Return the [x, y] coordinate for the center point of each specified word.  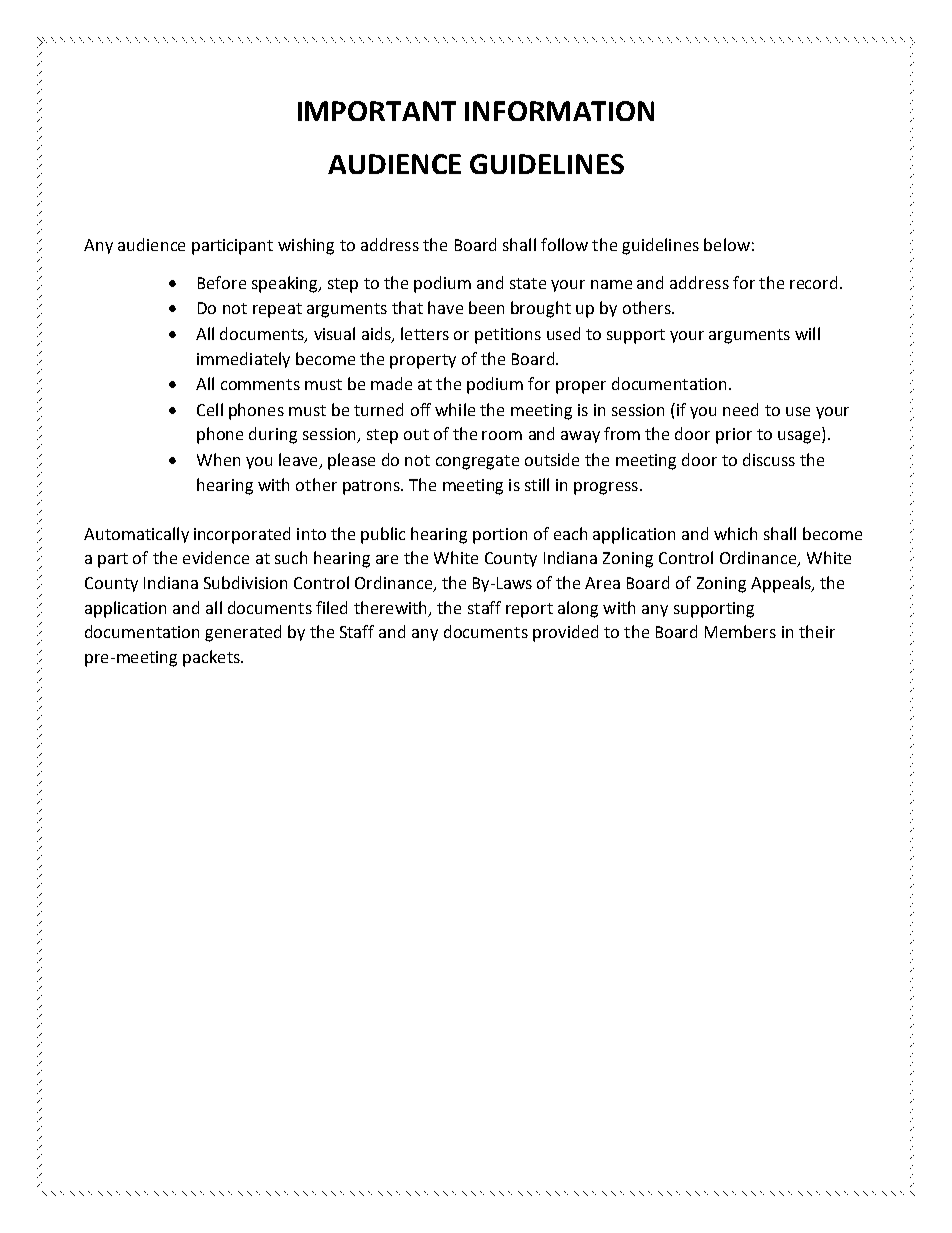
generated [243, 633]
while [455, 409]
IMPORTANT [377, 111]
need [740, 409]
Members [740, 631]
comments [260, 384]
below [727, 244]
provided [565, 633]
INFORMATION [559, 111]
